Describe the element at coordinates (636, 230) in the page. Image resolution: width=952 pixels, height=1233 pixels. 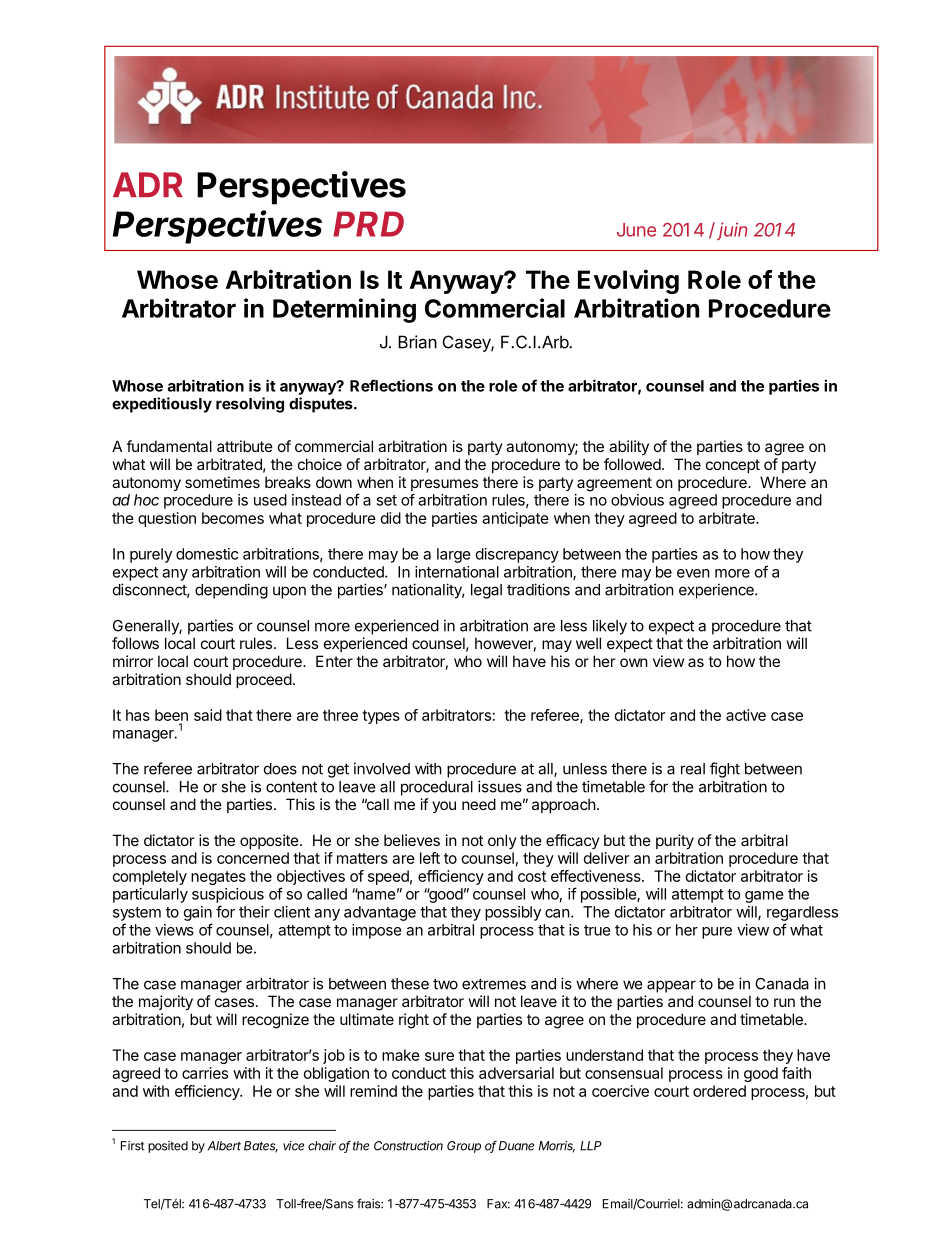
I see `June` at that location.
